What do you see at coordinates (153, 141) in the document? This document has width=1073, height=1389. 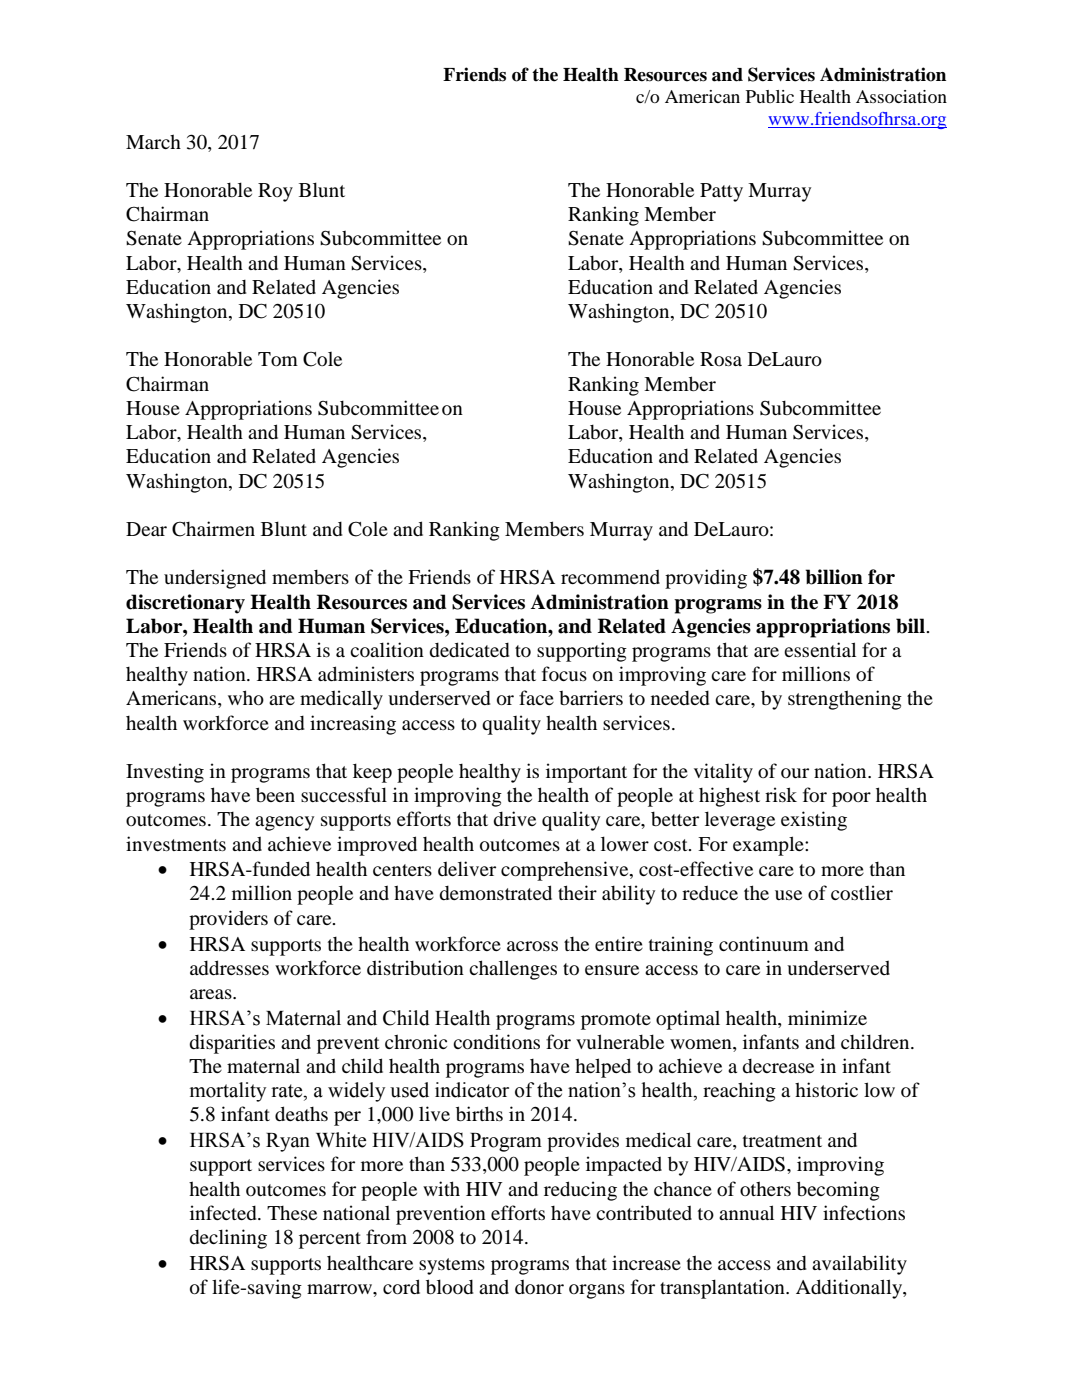 I see `March` at bounding box center [153, 141].
